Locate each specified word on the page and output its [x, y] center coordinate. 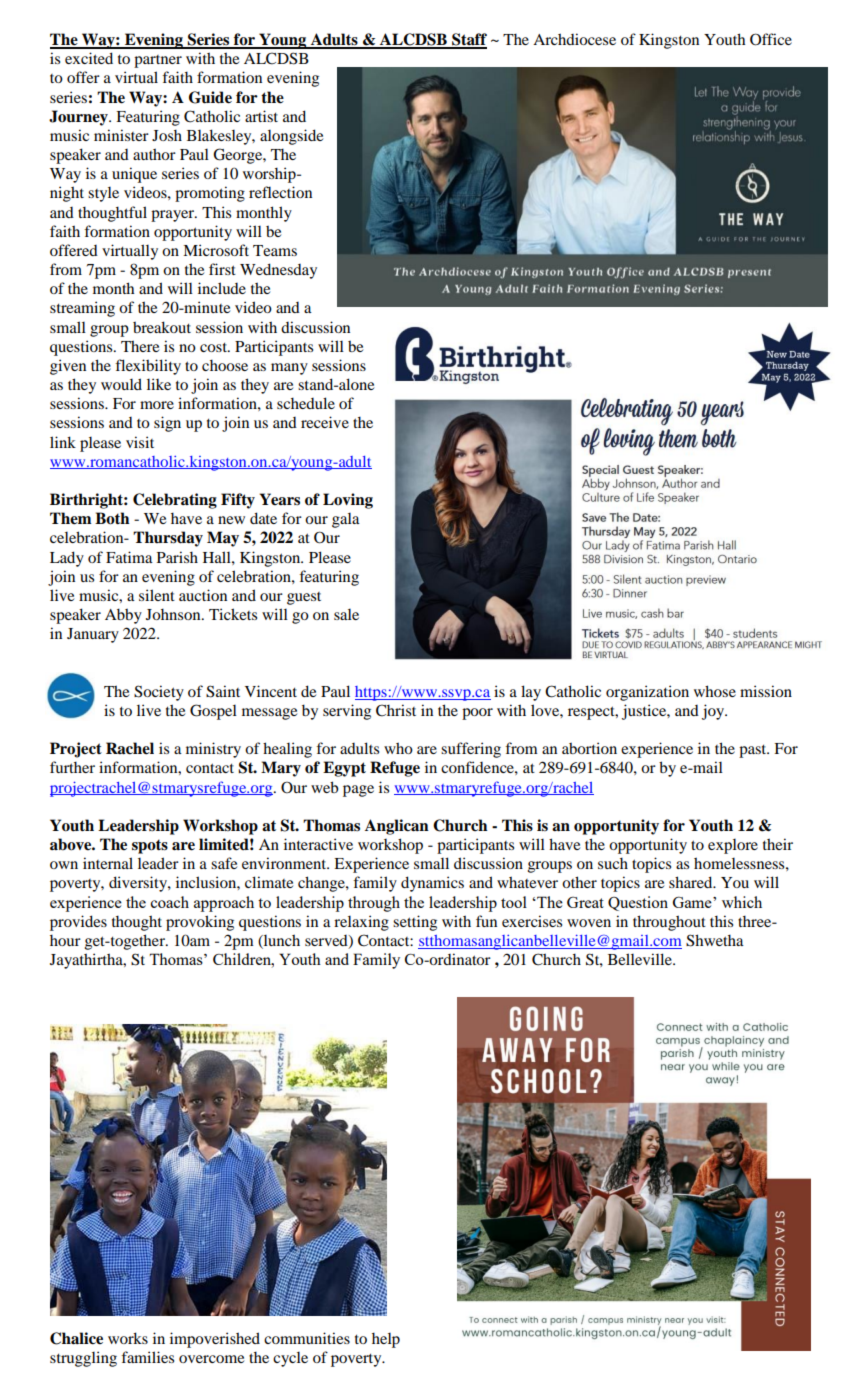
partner [158, 61]
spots [150, 846]
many [289, 369]
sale [346, 614]
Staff [468, 40]
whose [715, 691]
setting [415, 923]
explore [733, 846]
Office [771, 39]
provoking [200, 923]
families [147, 1357]
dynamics [432, 884]
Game [693, 902]
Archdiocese [574, 39]
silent [157, 595]
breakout [162, 327]
